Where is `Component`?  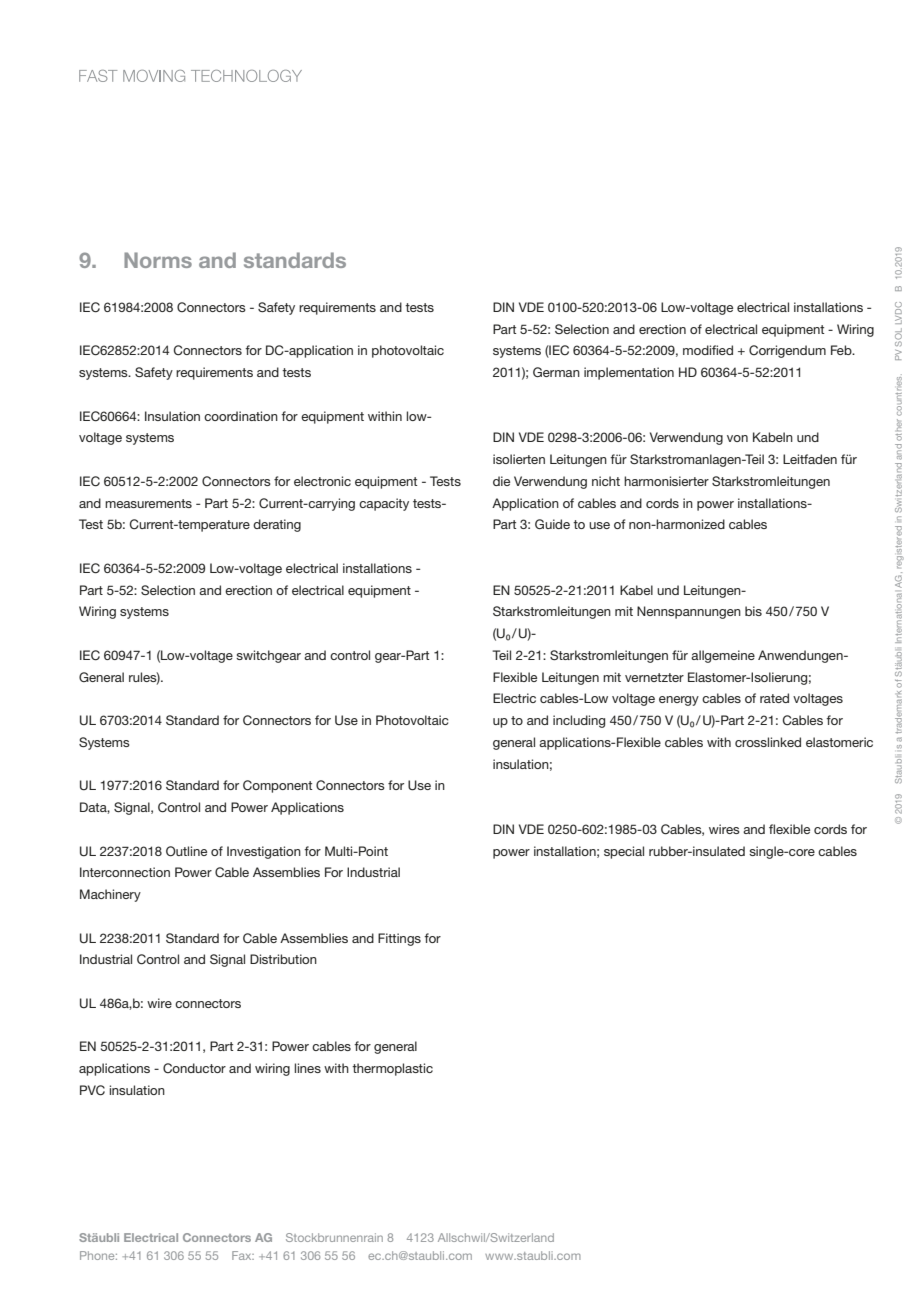
Component is located at coordinates (278, 786).
